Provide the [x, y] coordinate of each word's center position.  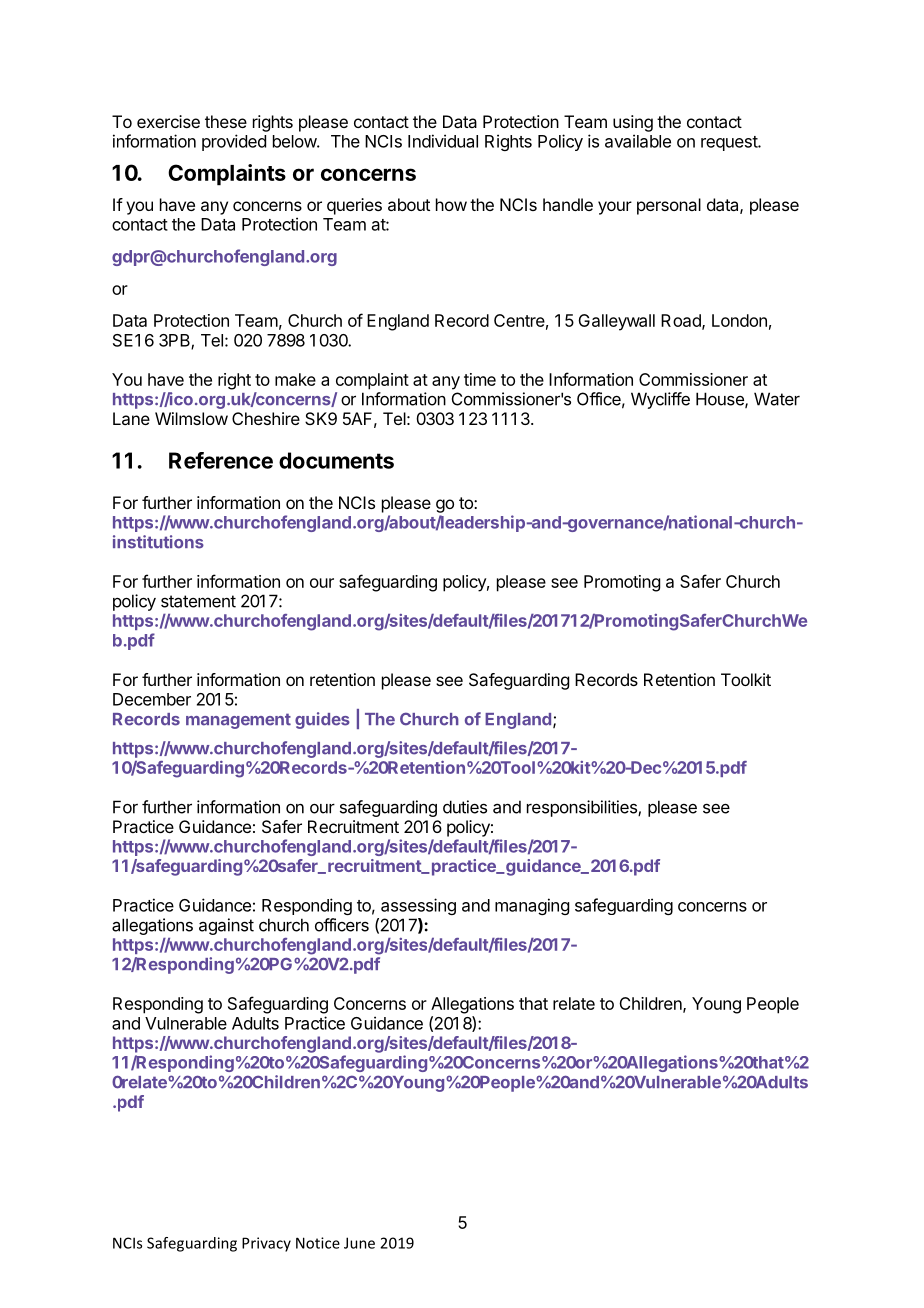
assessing [418, 906]
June [359, 1243]
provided [234, 142]
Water [777, 399]
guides [322, 720]
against [226, 926]
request [730, 143]
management [238, 721]
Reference [221, 460]
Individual [443, 141]
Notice [318, 1243]
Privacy [266, 1244]
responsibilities [583, 808]
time [480, 379]
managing [532, 906]
